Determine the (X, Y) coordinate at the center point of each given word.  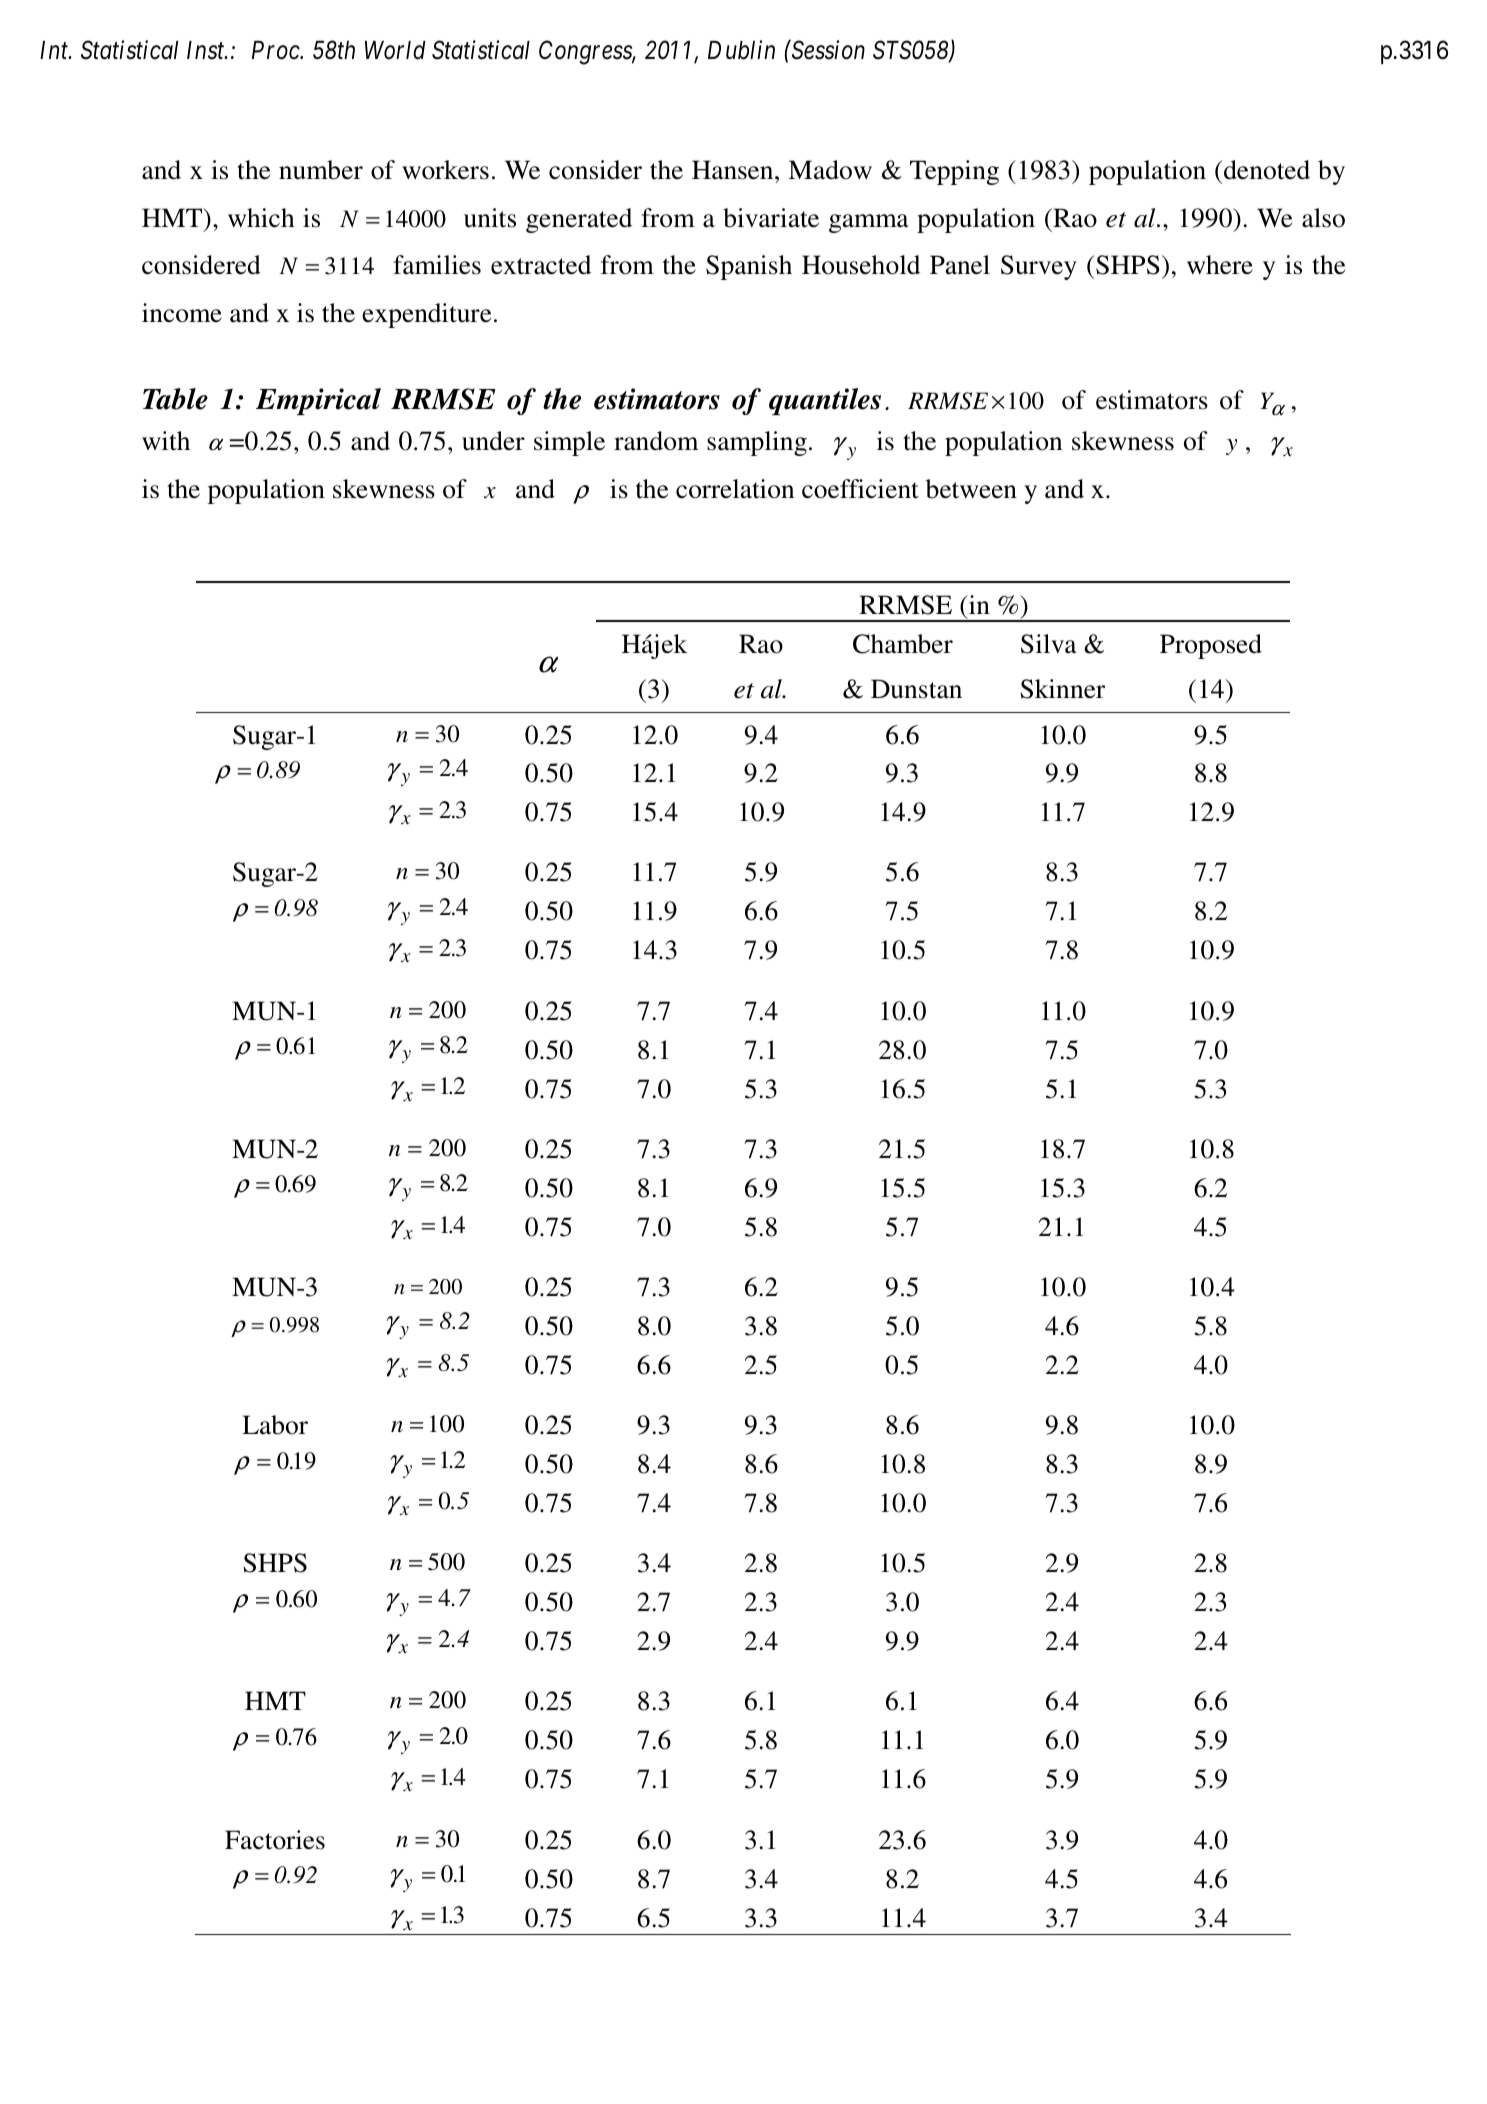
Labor (275, 1425)
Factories (275, 1840)
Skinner (1062, 689)
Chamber (903, 644)
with (166, 441)
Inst (207, 50)
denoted (1267, 170)
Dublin (741, 50)
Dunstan (916, 689)
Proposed (1211, 646)
